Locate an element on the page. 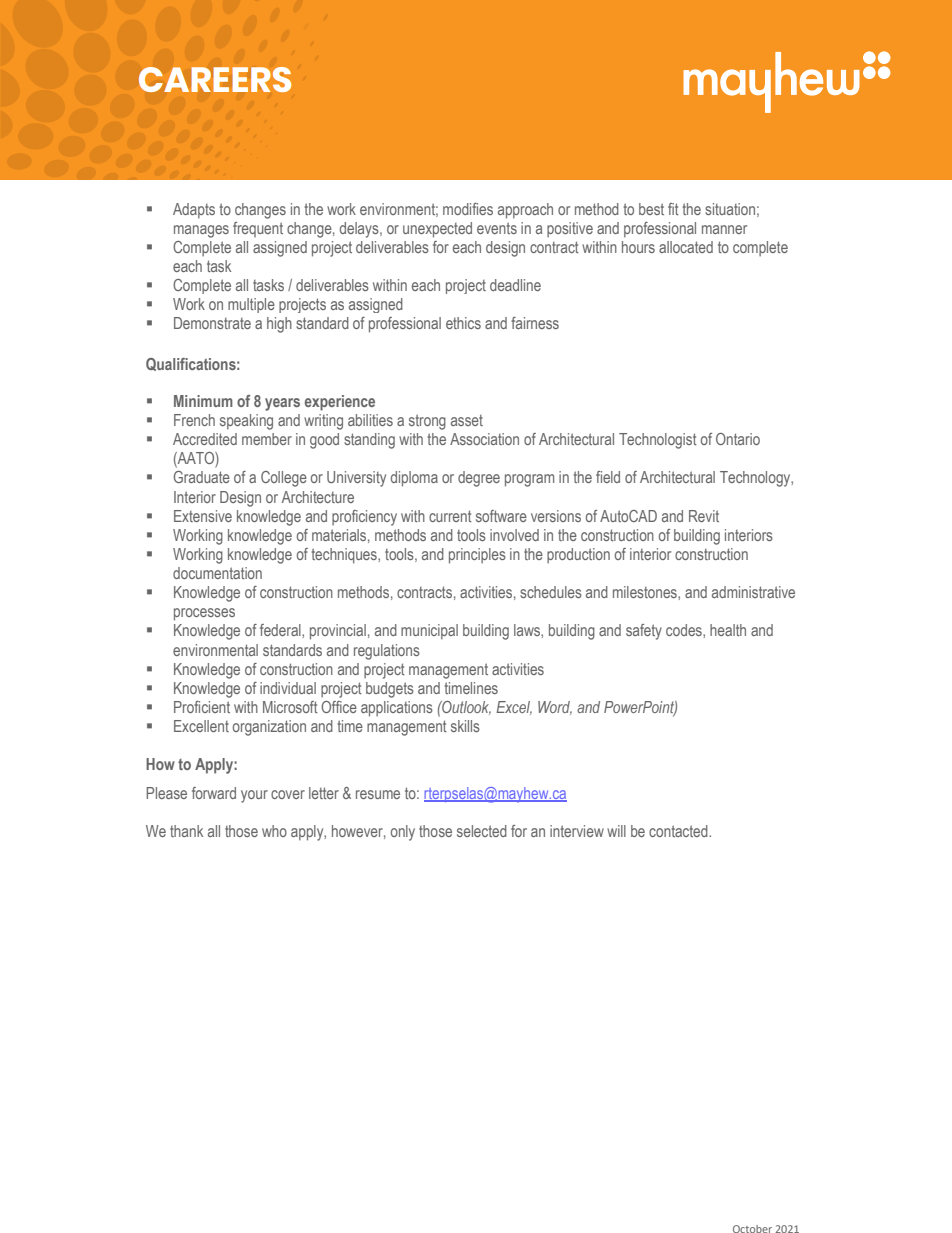  municipal is located at coordinates (429, 631).
